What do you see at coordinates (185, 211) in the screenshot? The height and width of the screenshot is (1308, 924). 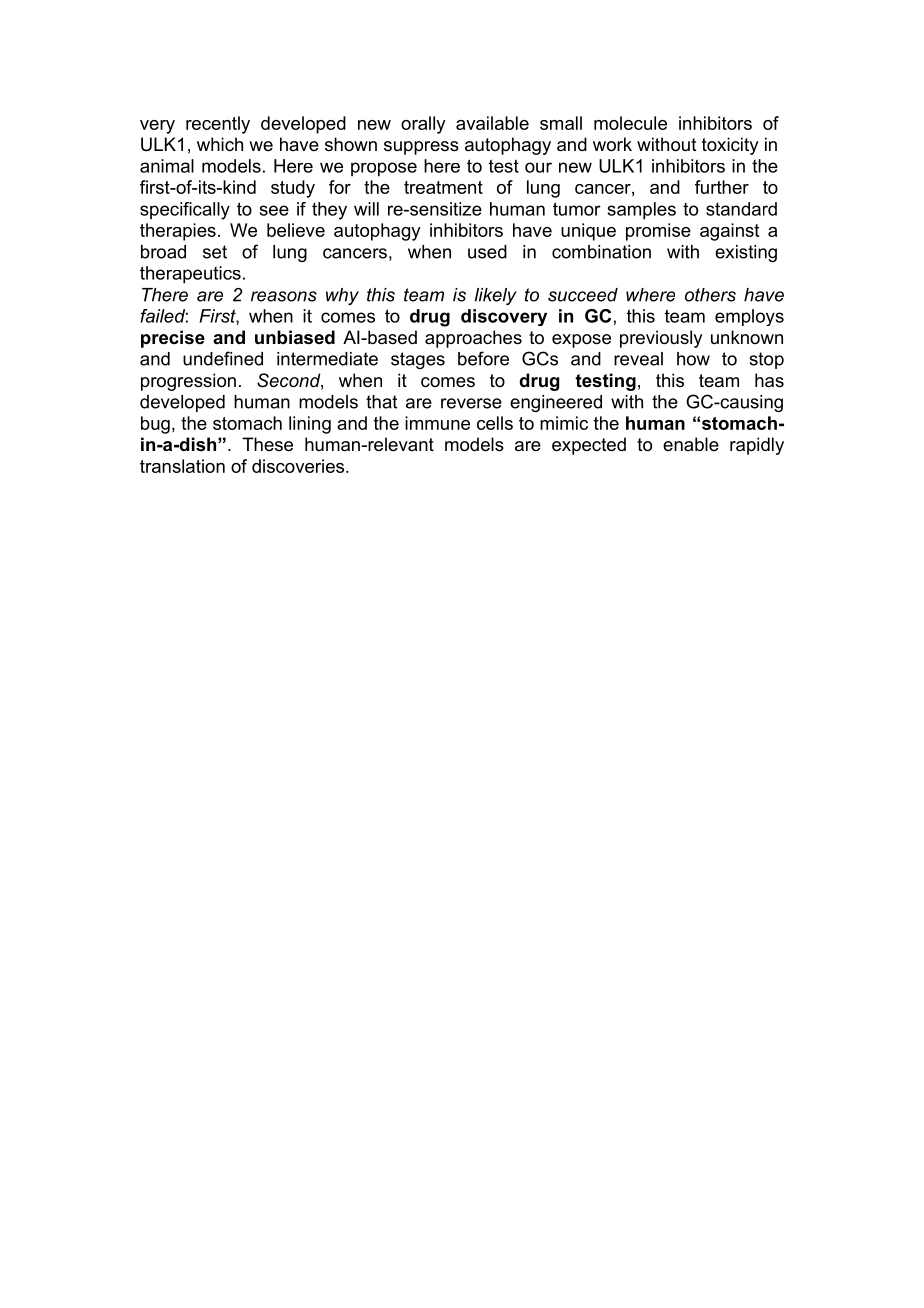 I see `specifically` at bounding box center [185, 211].
